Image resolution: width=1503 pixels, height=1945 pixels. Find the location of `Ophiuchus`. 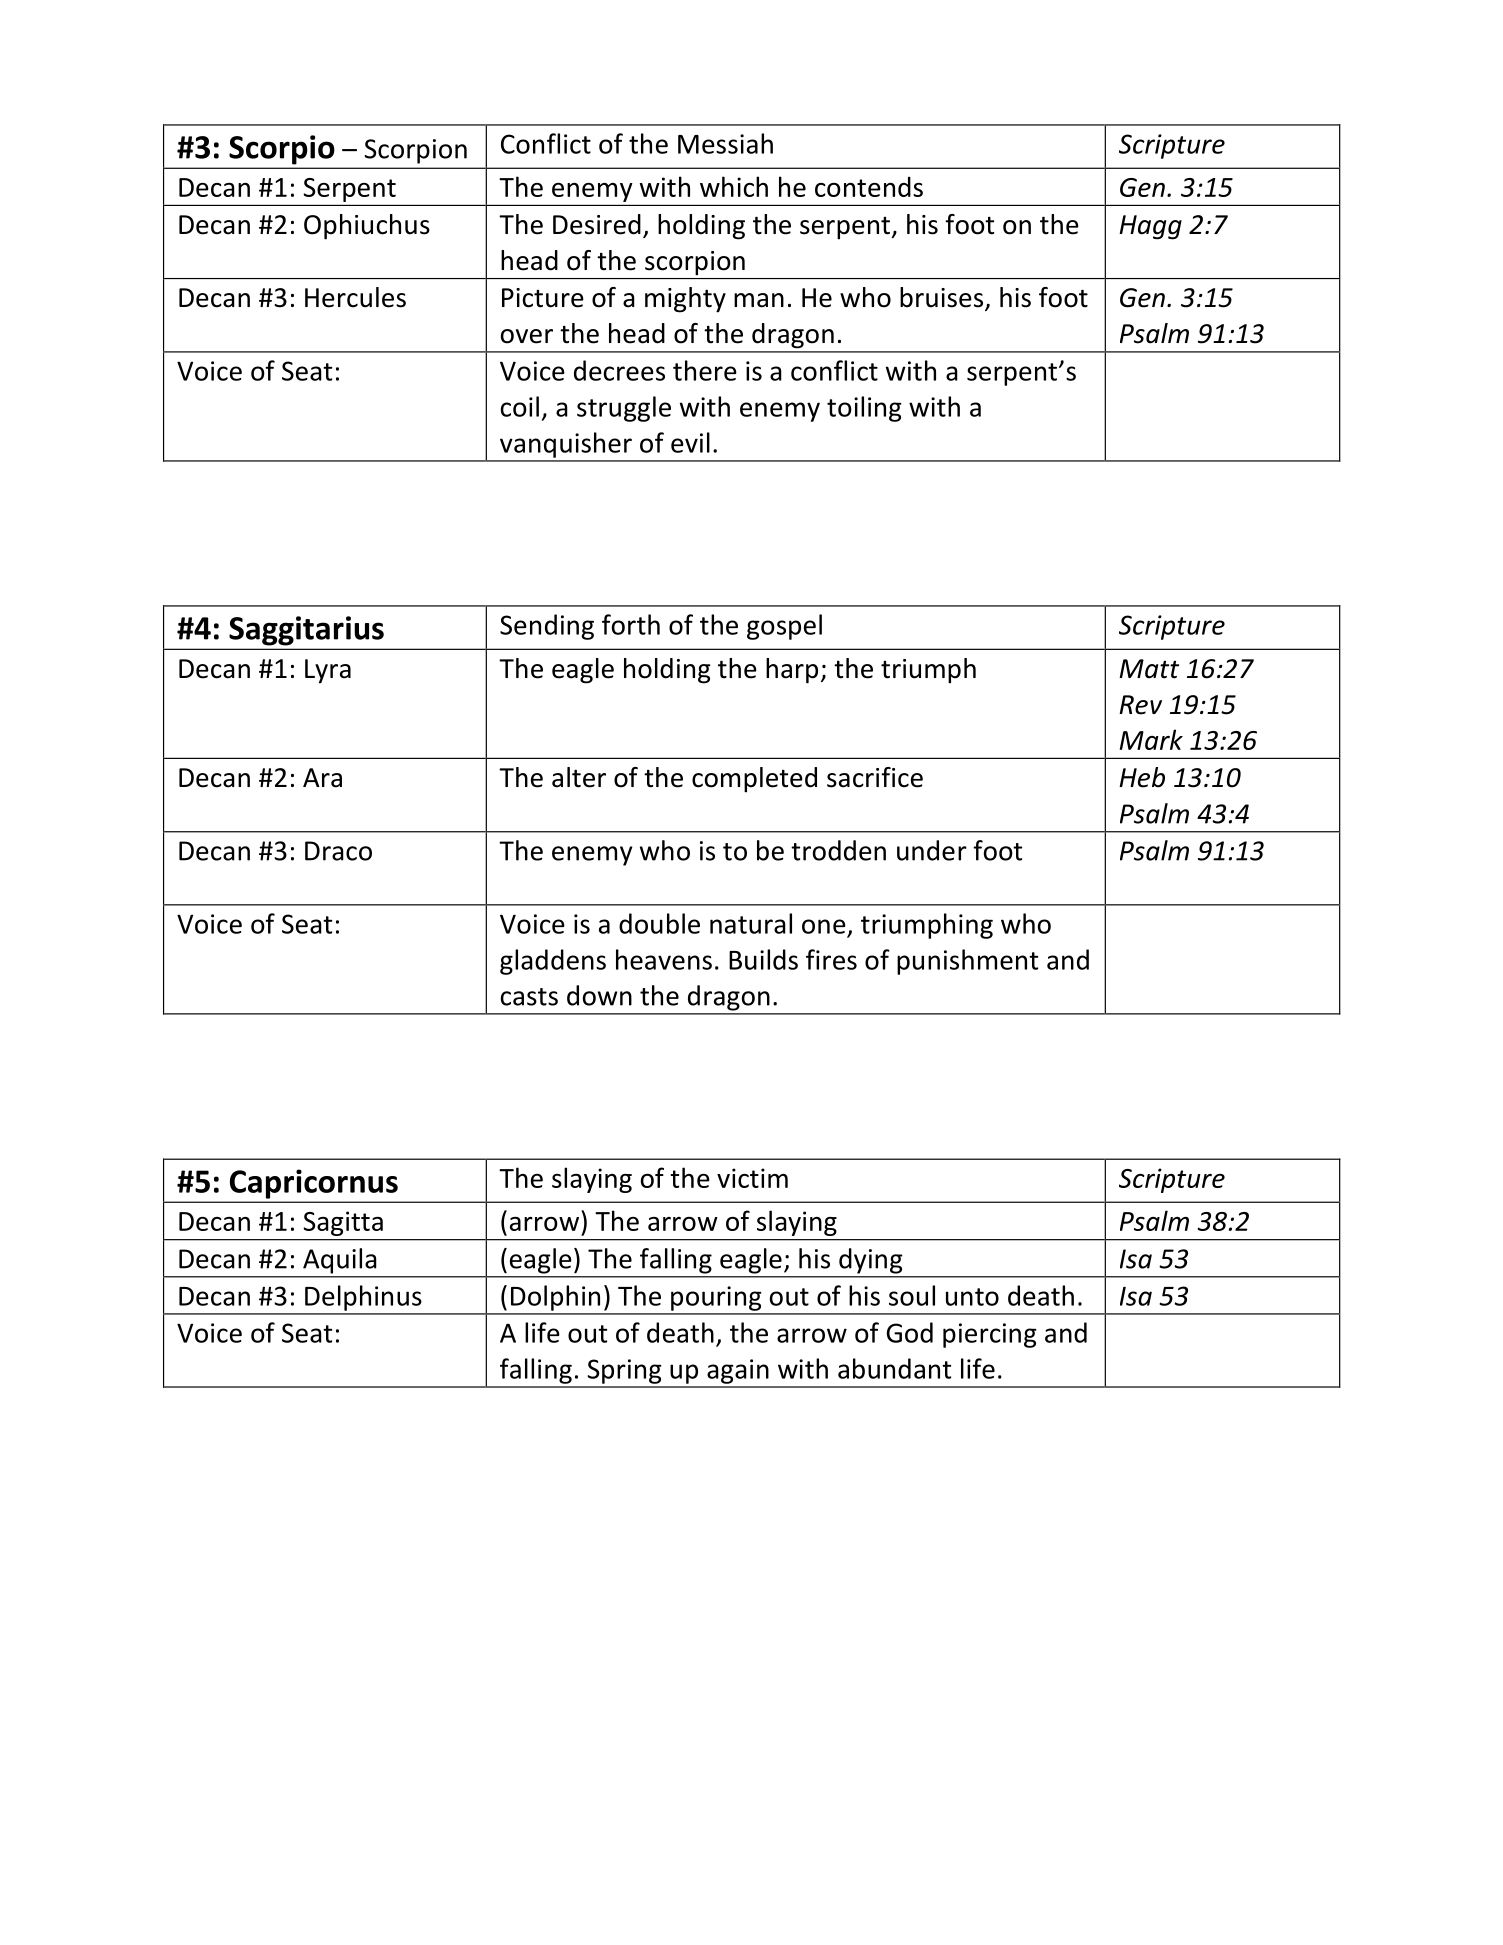

Ophiuchus is located at coordinates (367, 227).
